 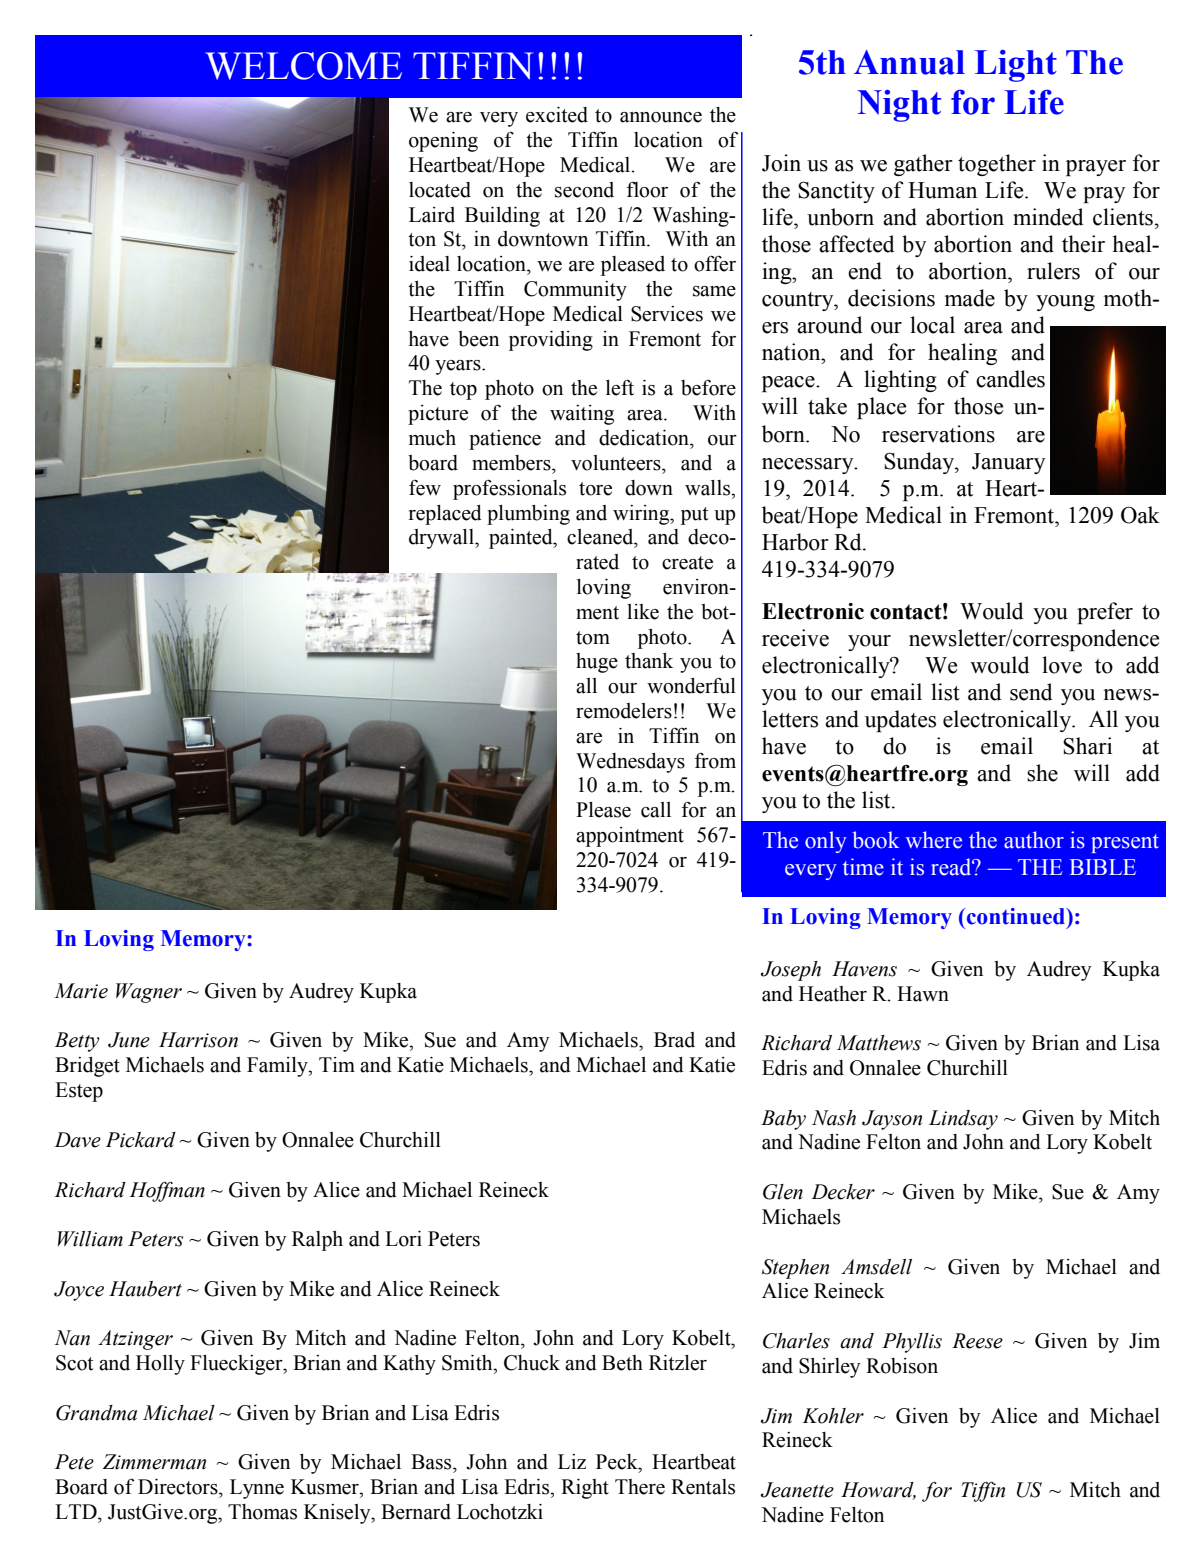 I want to click on Liz, so click(x=572, y=1461).
